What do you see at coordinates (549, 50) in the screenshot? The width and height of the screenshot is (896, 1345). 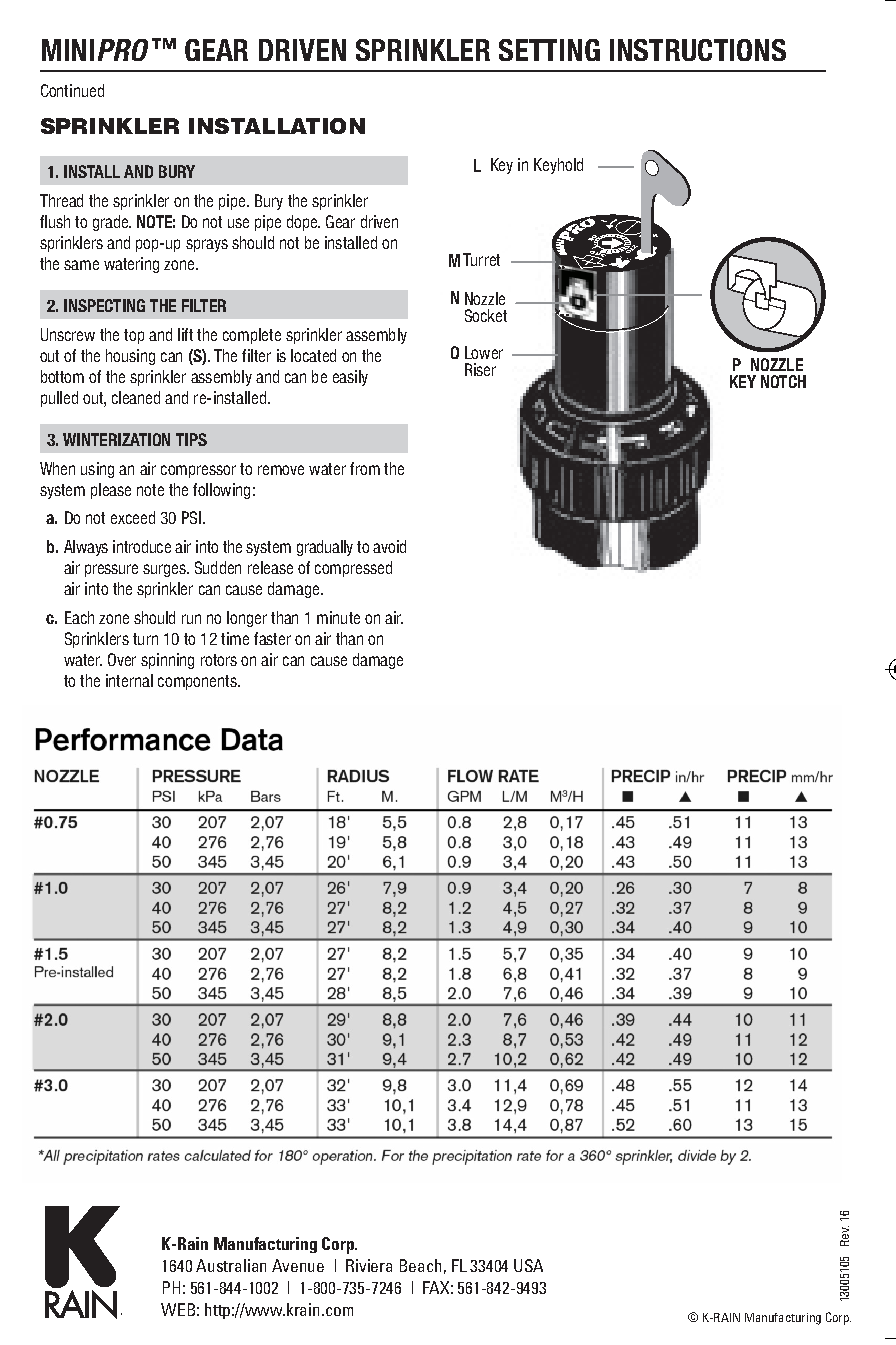 I see `SETTING` at bounding box center [549, 50].
